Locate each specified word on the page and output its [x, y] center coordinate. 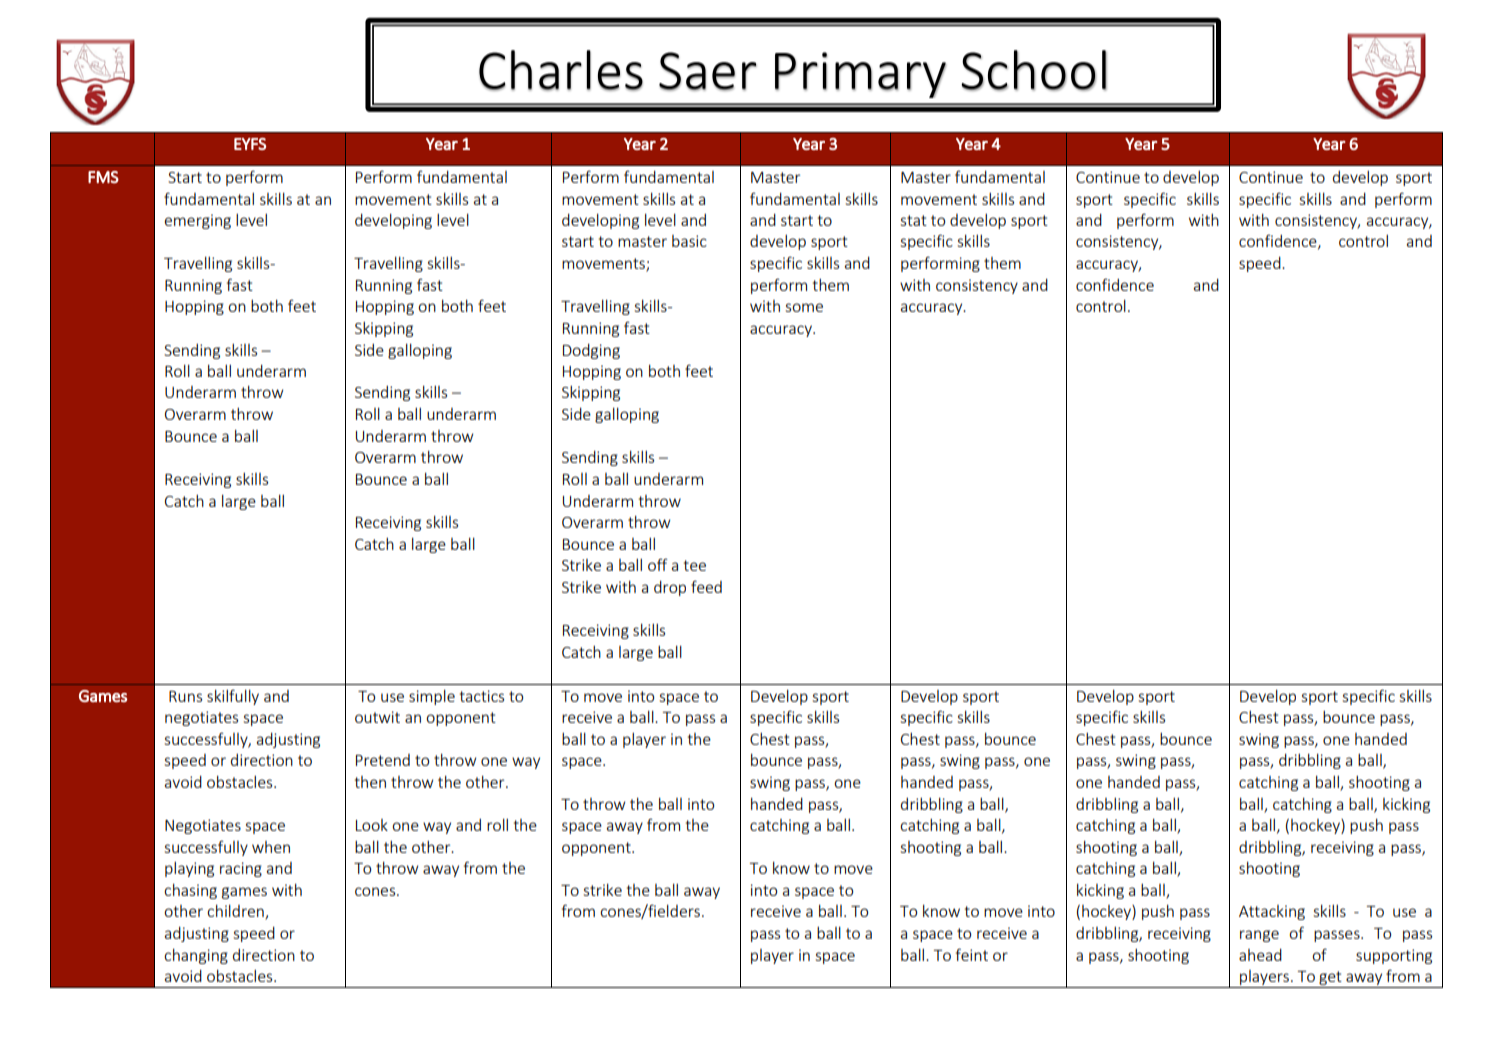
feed [706, 586]
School [1034, 70]
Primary [860, 75]
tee [695, 565]
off [658, 564]
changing [196, 956]
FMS [103, 177]
